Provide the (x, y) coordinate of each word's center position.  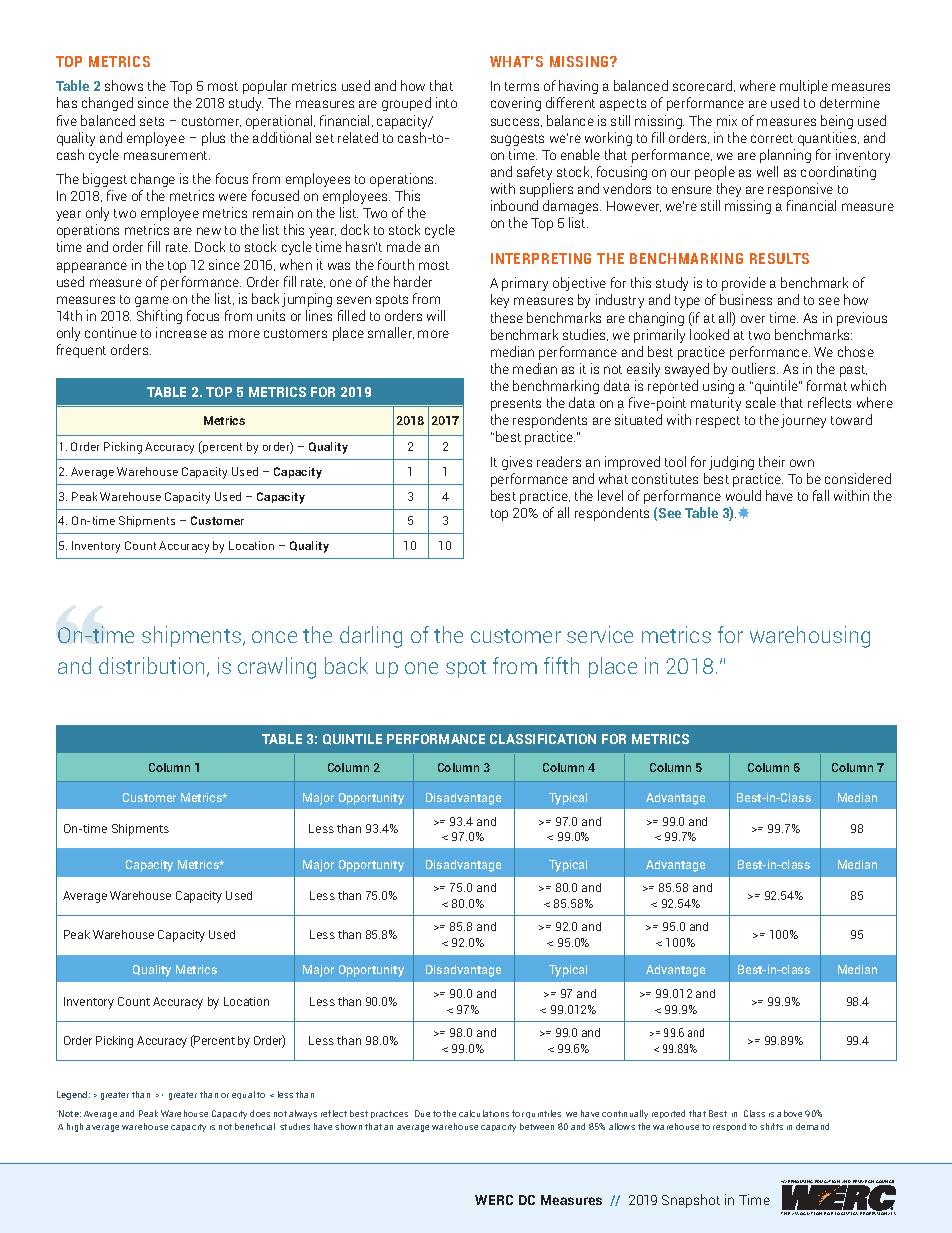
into (446, 102)
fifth (561, 665)
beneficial (255, 1126)
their (772, 461)
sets (152, 121)
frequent (81, 351)
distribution (153, 667)
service (600, 634)
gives (517, 463)
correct (772, 138)
